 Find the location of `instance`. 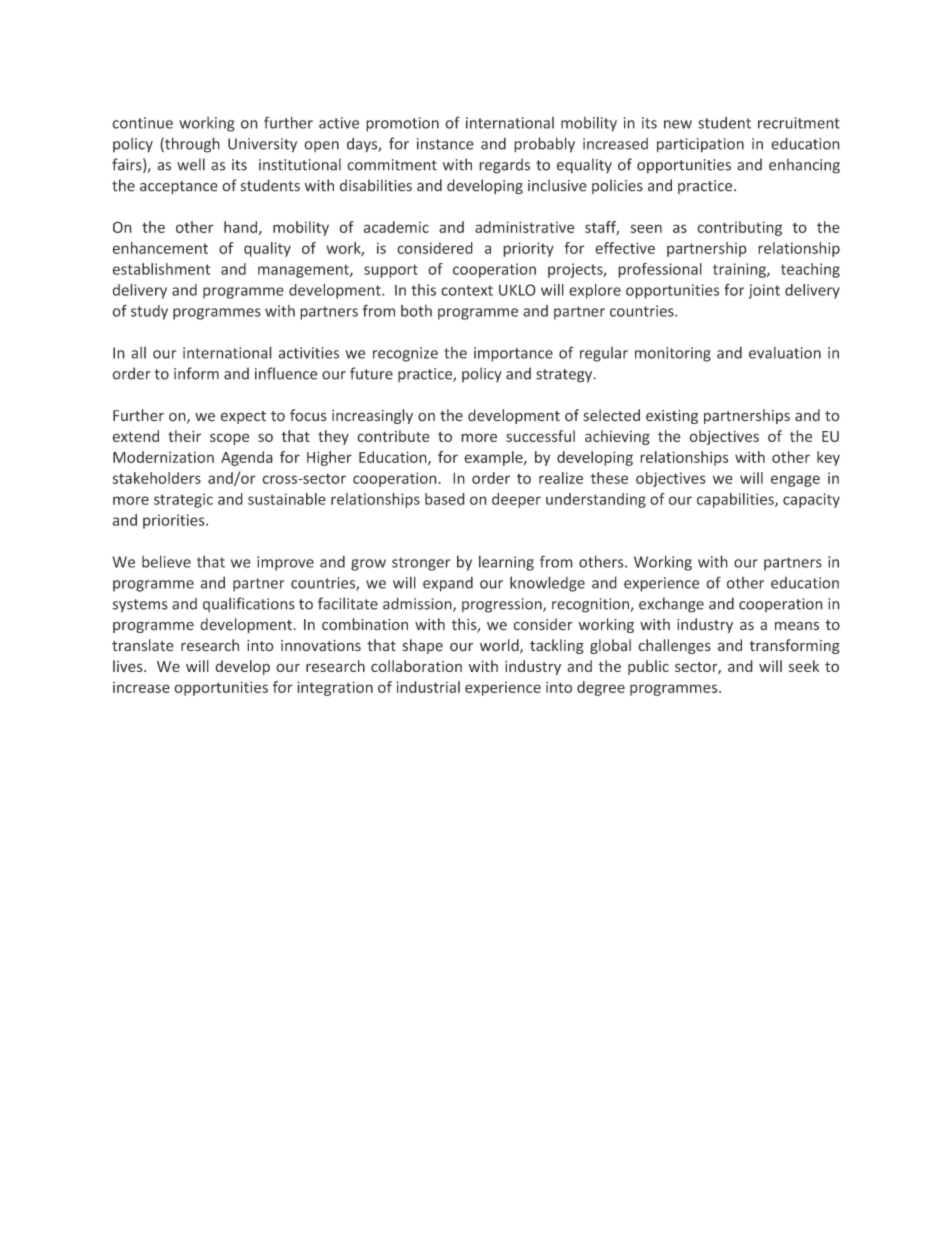

instance is located at coordinates (445, 144).
